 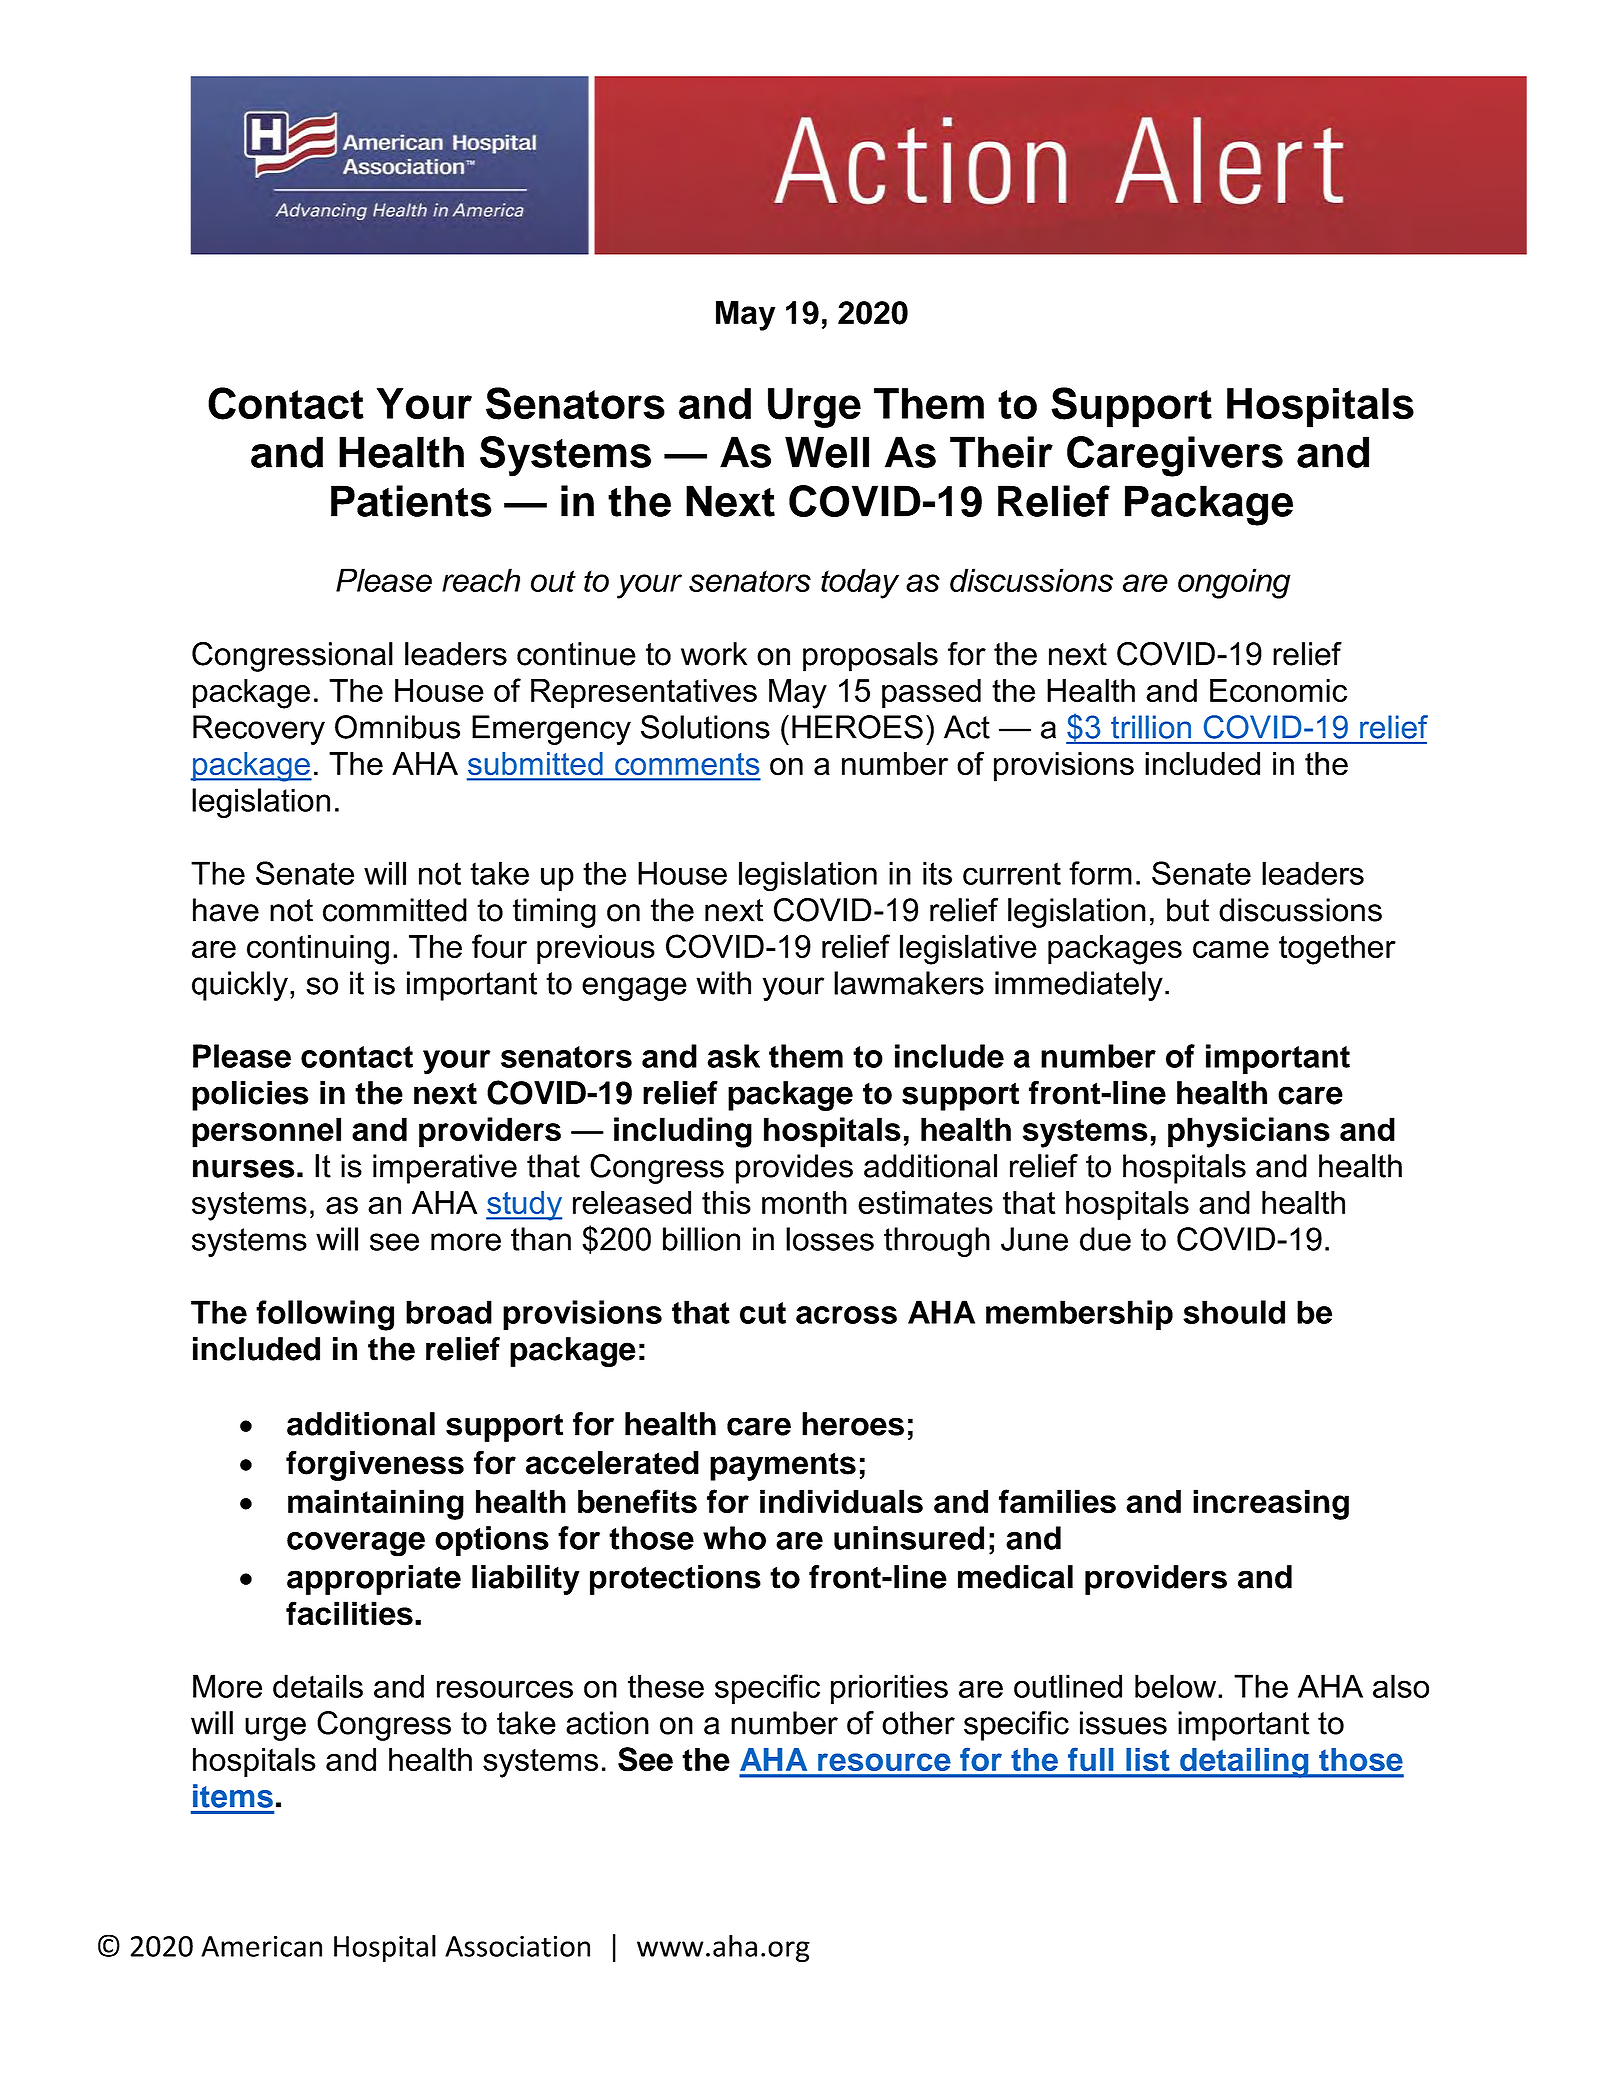 What do you see at coordinates (261, 1946) in the screenshot?
I see `American` at bounding box center [261, 1946].
